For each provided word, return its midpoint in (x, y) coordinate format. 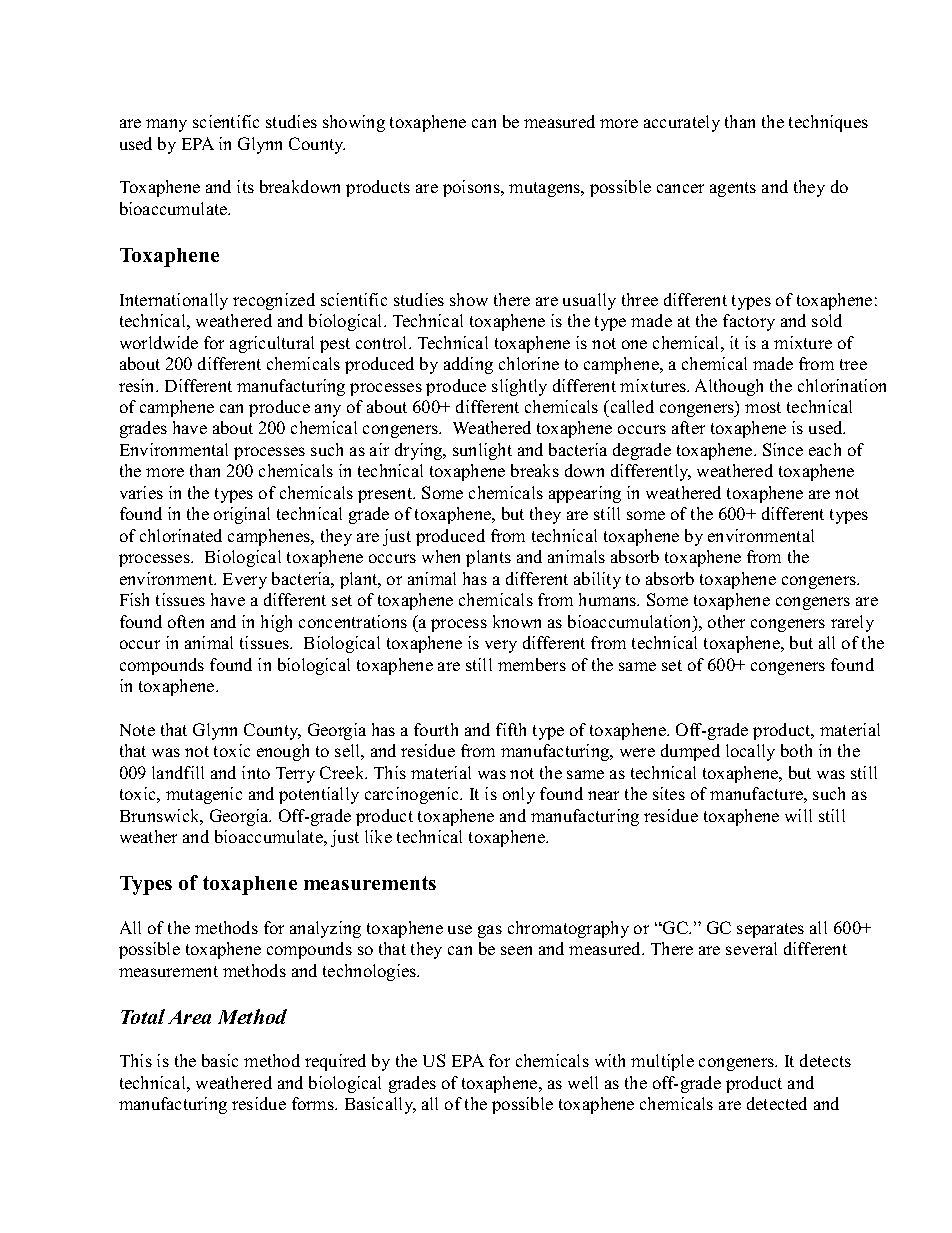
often (186, 621)
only (519, 795)
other (726, 621)
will (798, 815)
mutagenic (204, 795)
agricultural (272, 344)
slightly (519, 387)
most (763, 407)
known (517, 621)
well (583, 1082)
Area (189, 1017)
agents (733, 189)
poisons (472, 188)
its (245, 186)
